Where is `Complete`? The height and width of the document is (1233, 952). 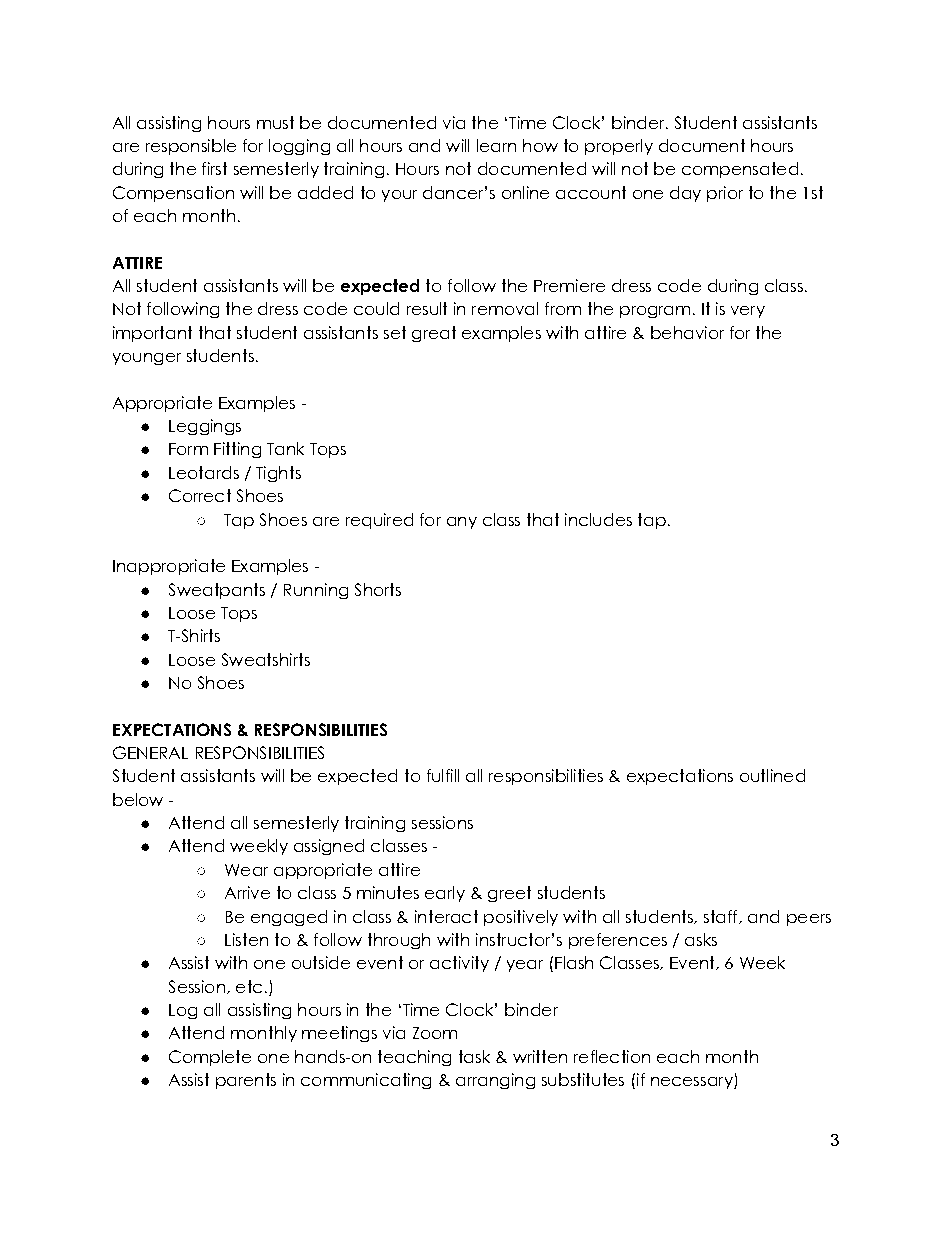
Complete is located at coordinates (210, 1058).
